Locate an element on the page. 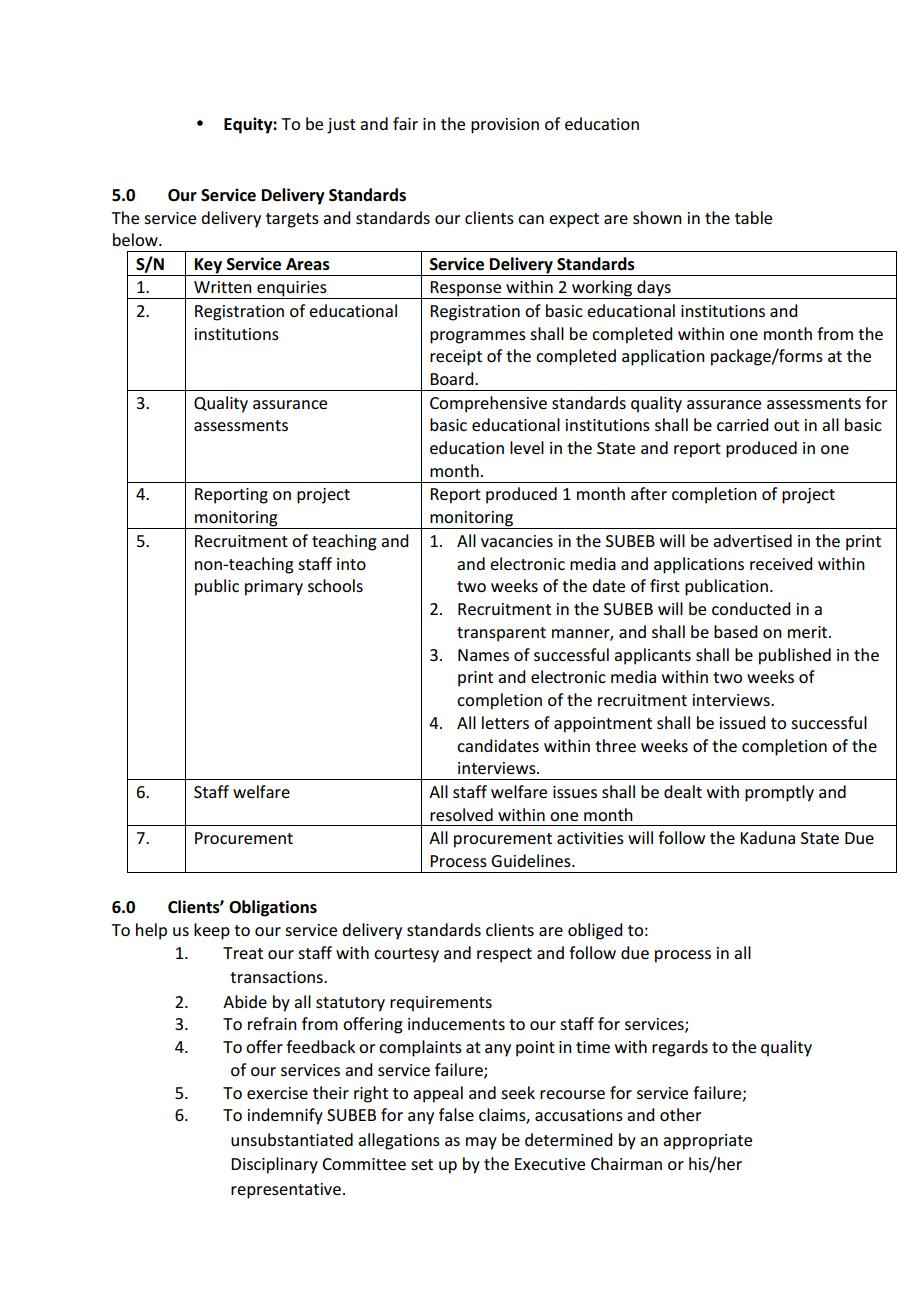  may is located at coordinates (481, 1143).
